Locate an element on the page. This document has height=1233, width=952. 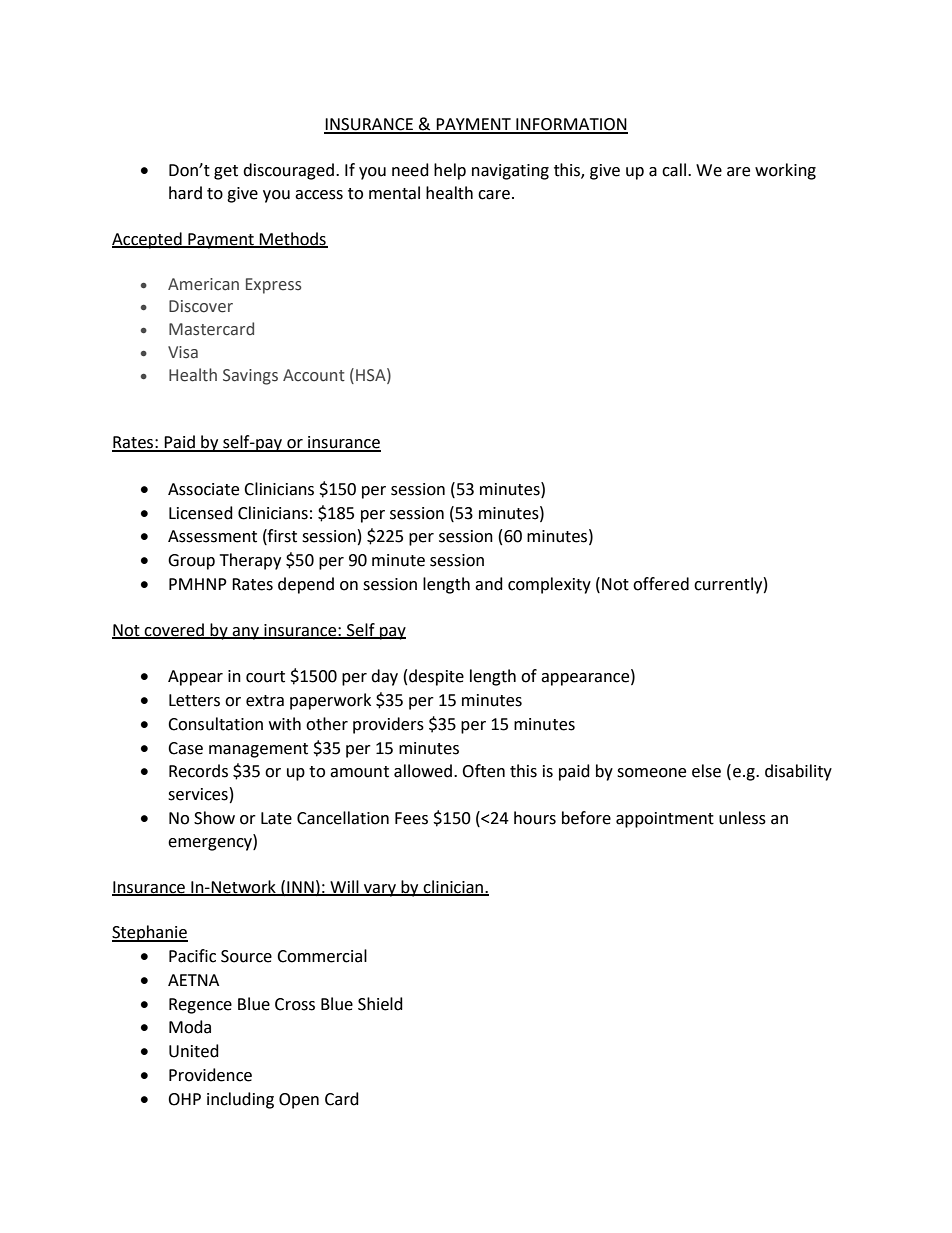
unless is located at coordinates (742, 818).
